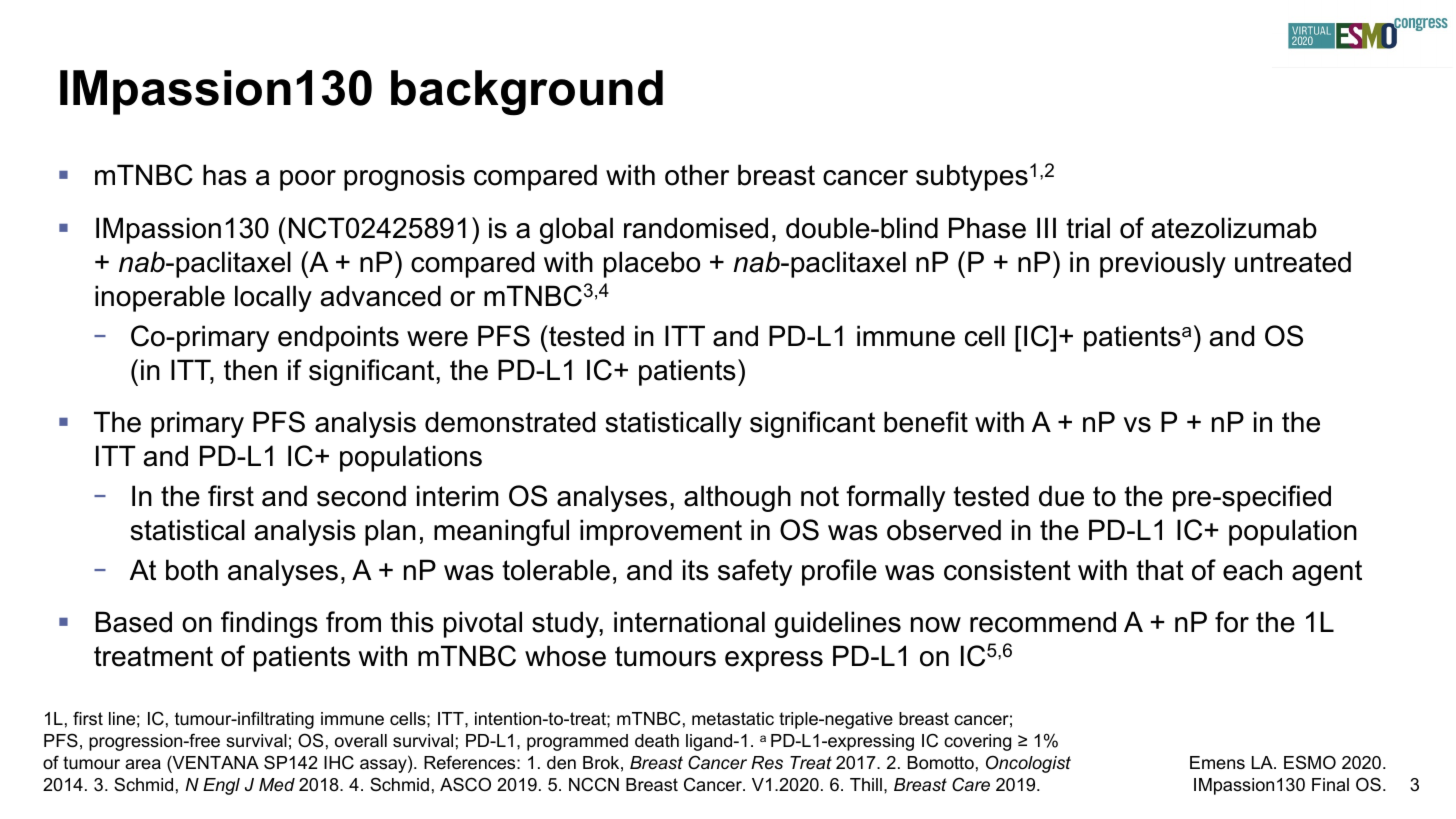  I want to click on IHC, so click(339, 762).
